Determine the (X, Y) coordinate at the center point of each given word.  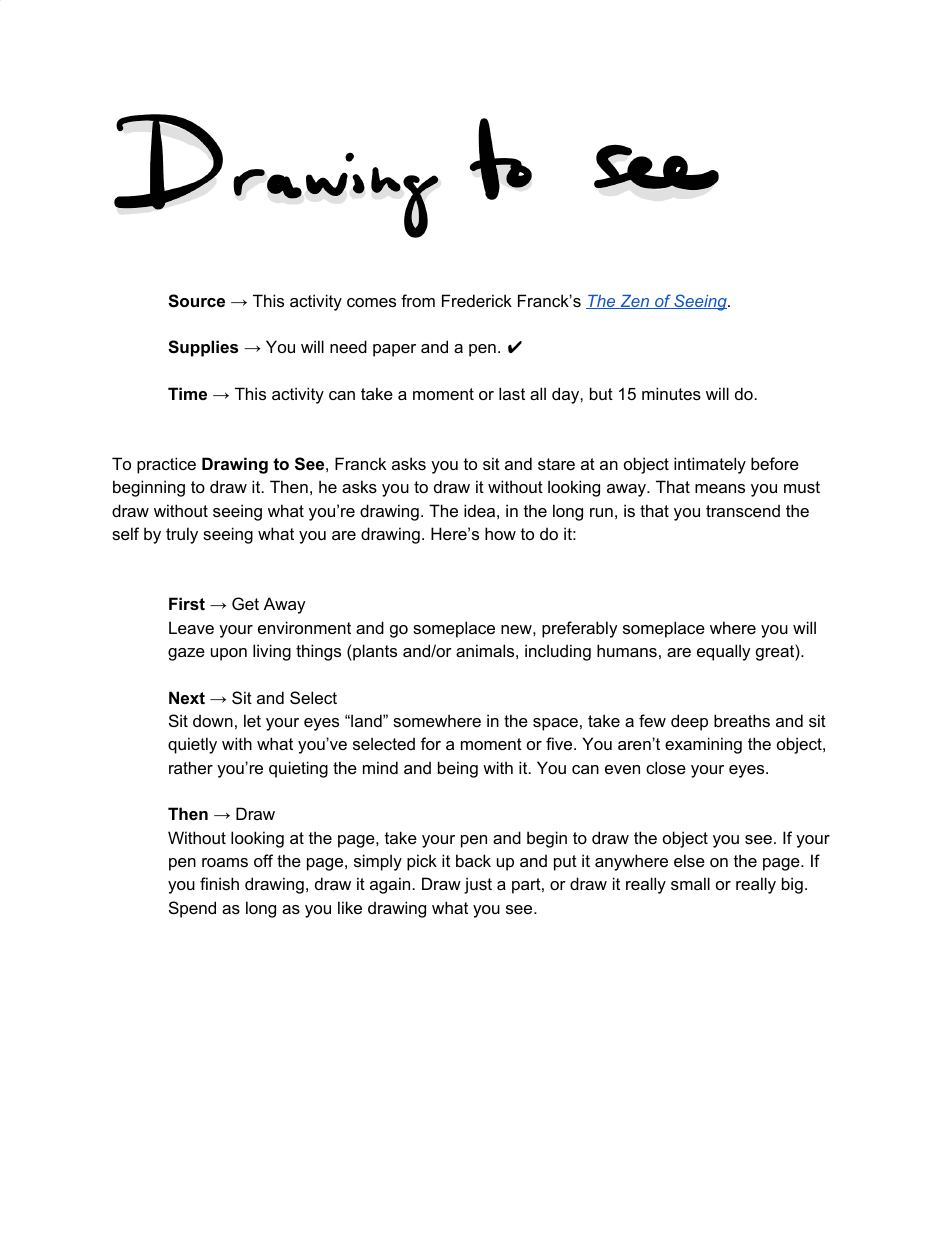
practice (166, 465)
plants (374, 652)
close (666, 767)
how (500, 533)
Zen (635, 302)
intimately (710, 465)
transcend (743, 510)
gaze (186, 654)
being (458, 769)
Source (196, 301)
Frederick (477, 300)
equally (724, 652)
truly (182, 535)
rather (191, 767)
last (512, 393)
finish (219, 883)
